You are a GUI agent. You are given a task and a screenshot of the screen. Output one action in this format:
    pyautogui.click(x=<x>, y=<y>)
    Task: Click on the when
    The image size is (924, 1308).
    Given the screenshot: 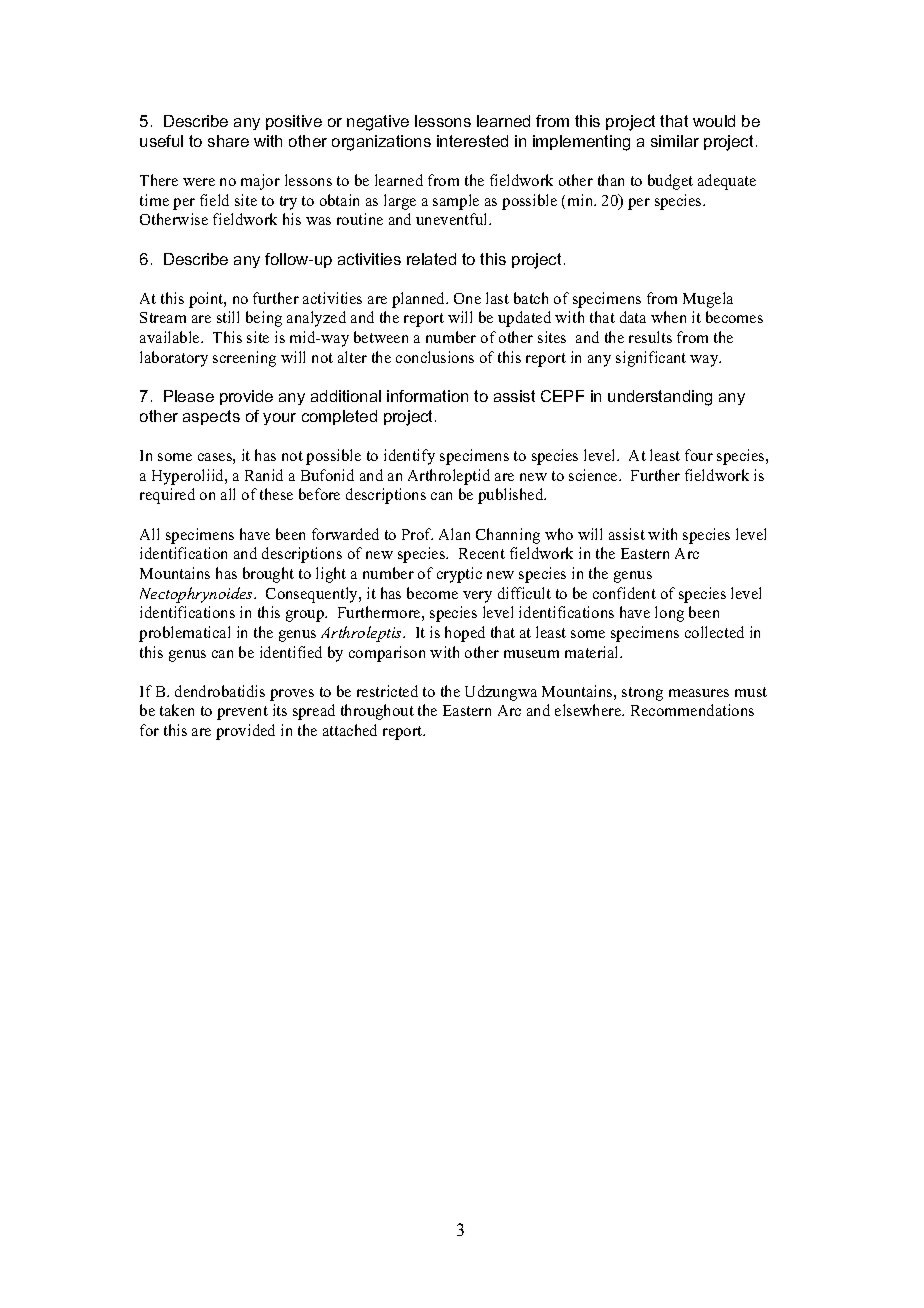 What is the action you would take?
    pyautogui.click(x=668, y=317)
